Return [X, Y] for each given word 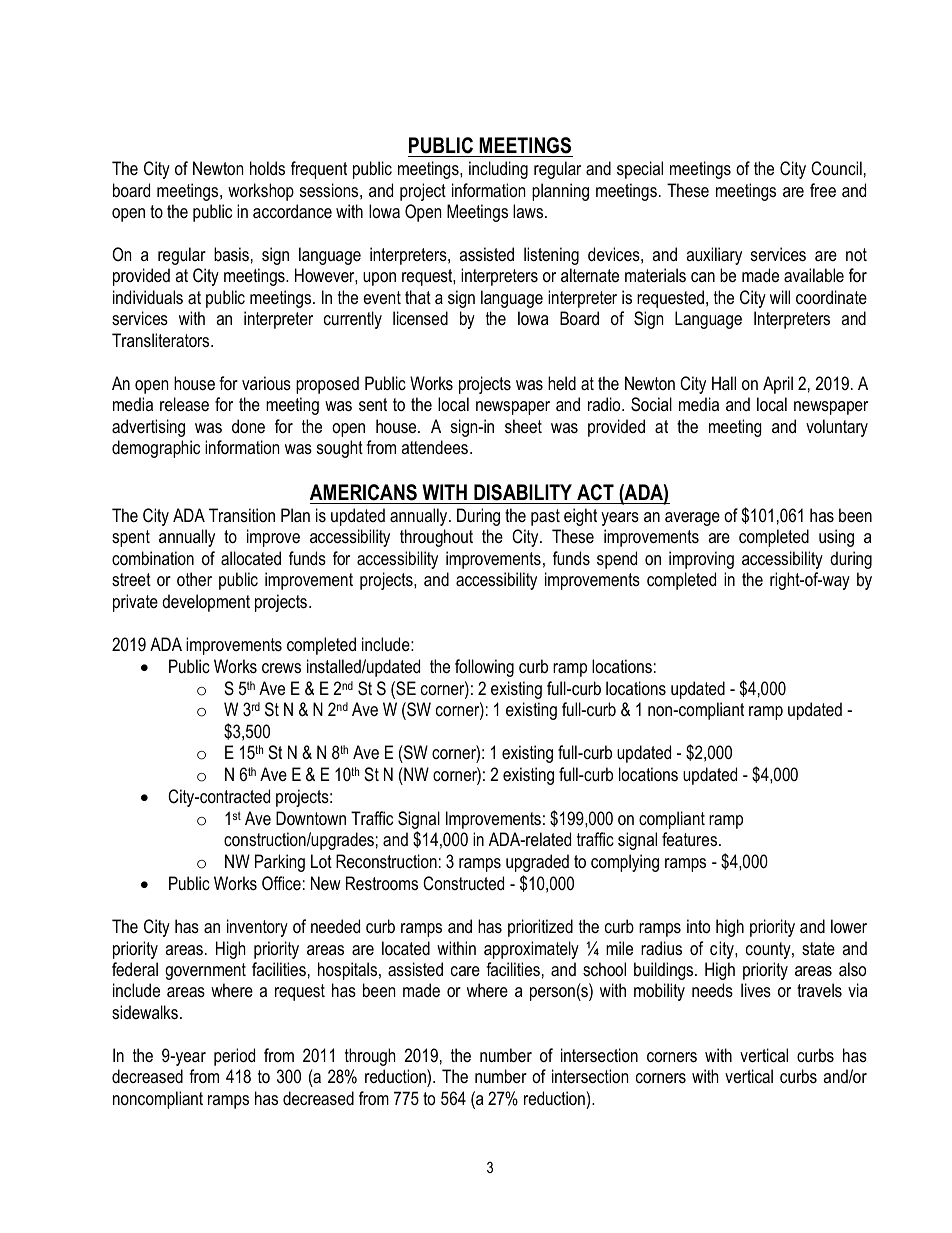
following [484, 668]
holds [267, 168]
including [498, 170]
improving [701, 560]
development [206, 603]
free [823, 190]
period [234, 1057]
